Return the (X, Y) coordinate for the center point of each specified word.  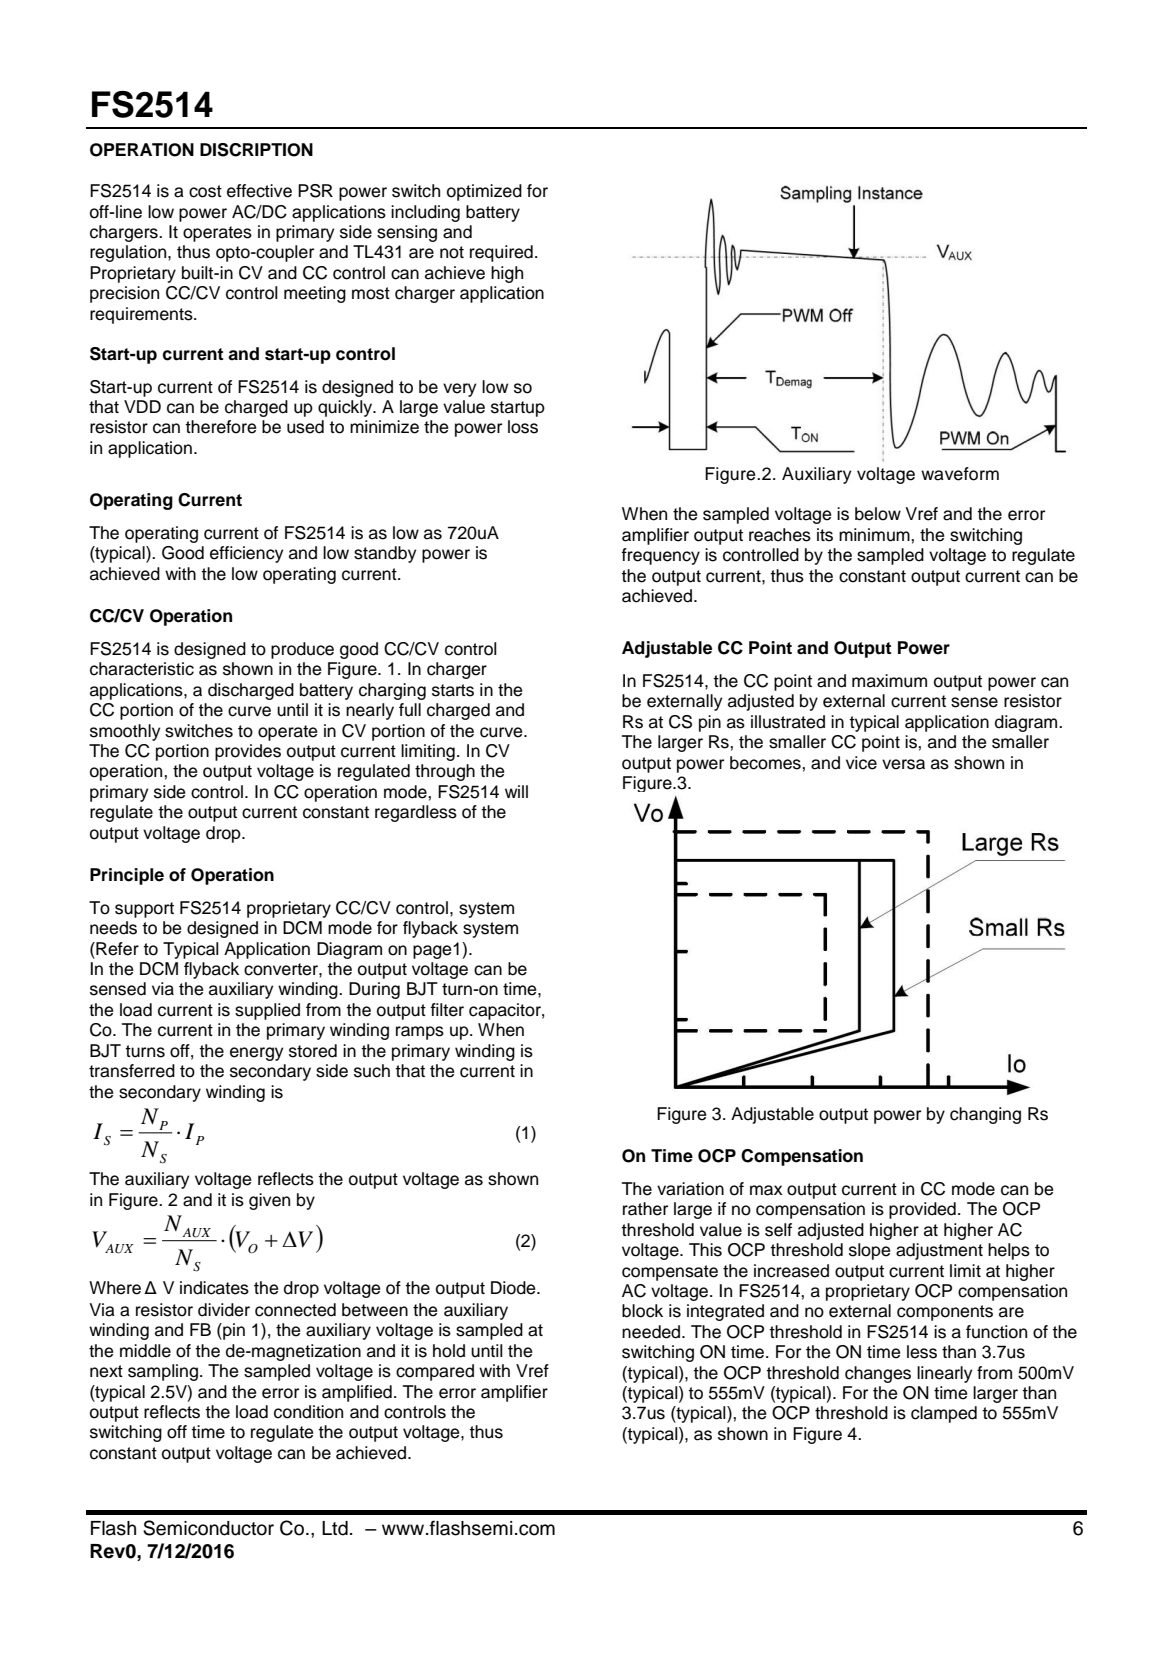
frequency (660, 556)
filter (447, 1010)
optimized (484, 192)
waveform (960, 474)
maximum (889, 681)
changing (985, 1115)
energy (256, 1054)
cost (205, 191)
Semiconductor (208, 1528)
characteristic (142, 669)
